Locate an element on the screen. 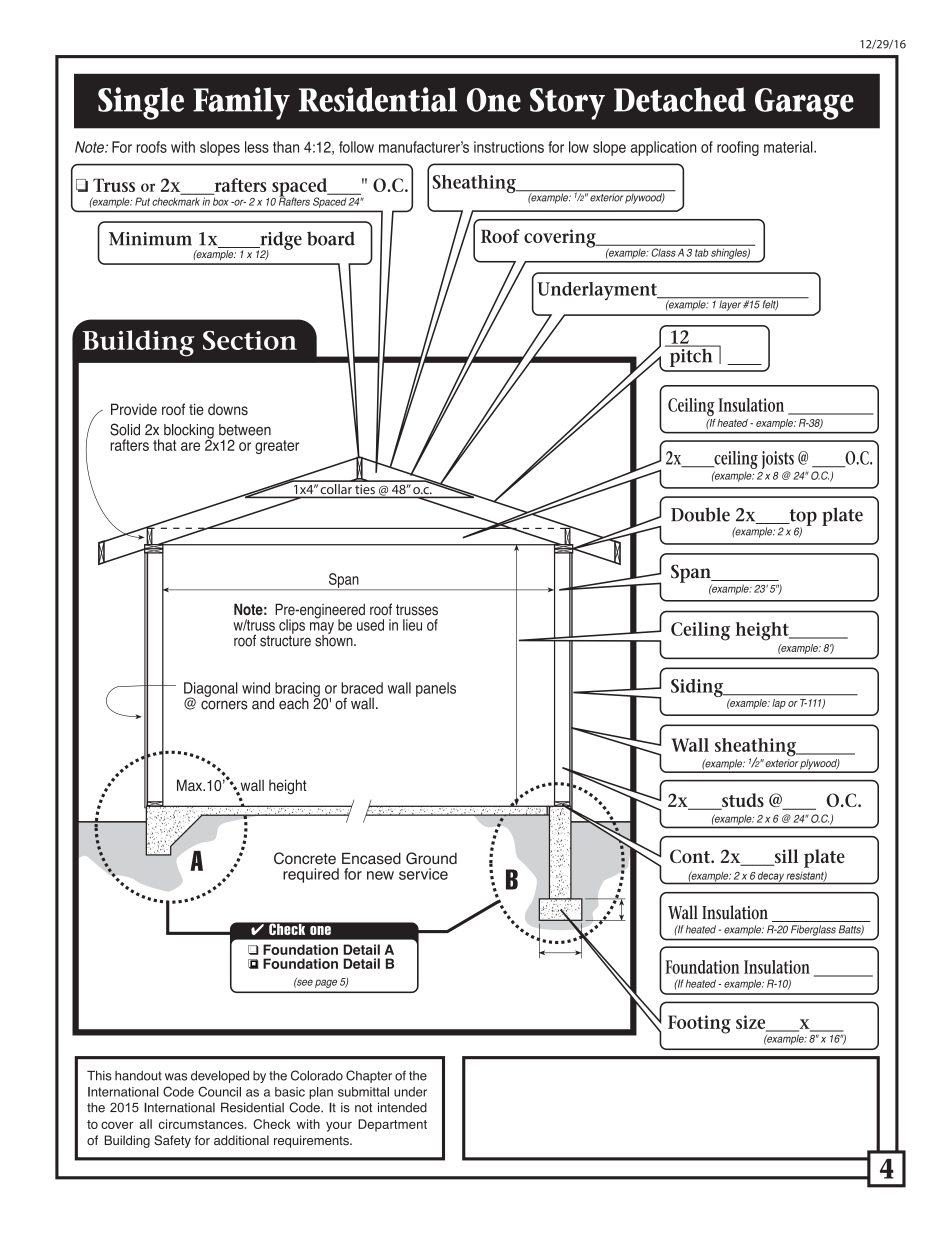  lap is located at coordinates (779, 704).
